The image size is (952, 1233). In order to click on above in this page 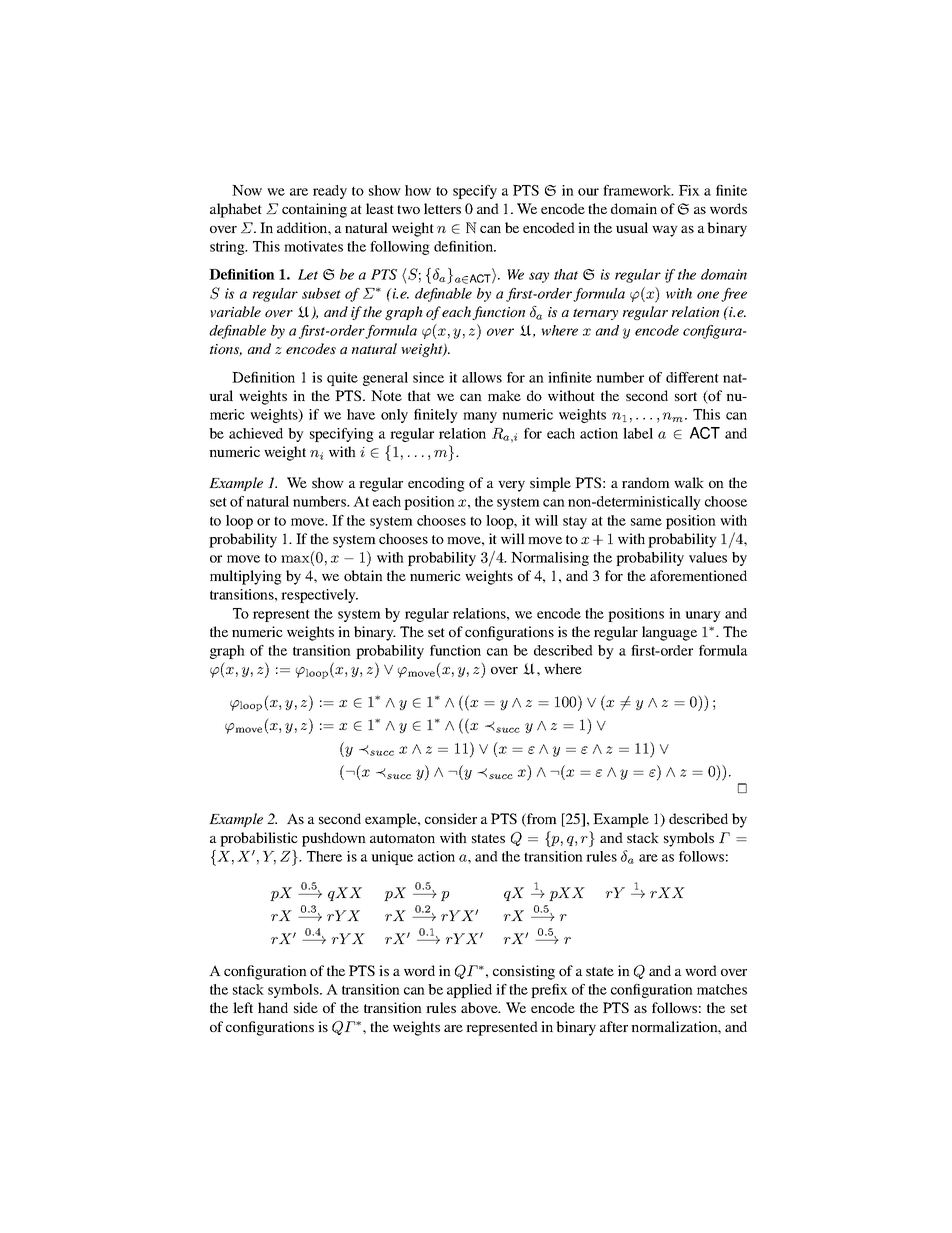, I will do `click(480, 1007)`.
